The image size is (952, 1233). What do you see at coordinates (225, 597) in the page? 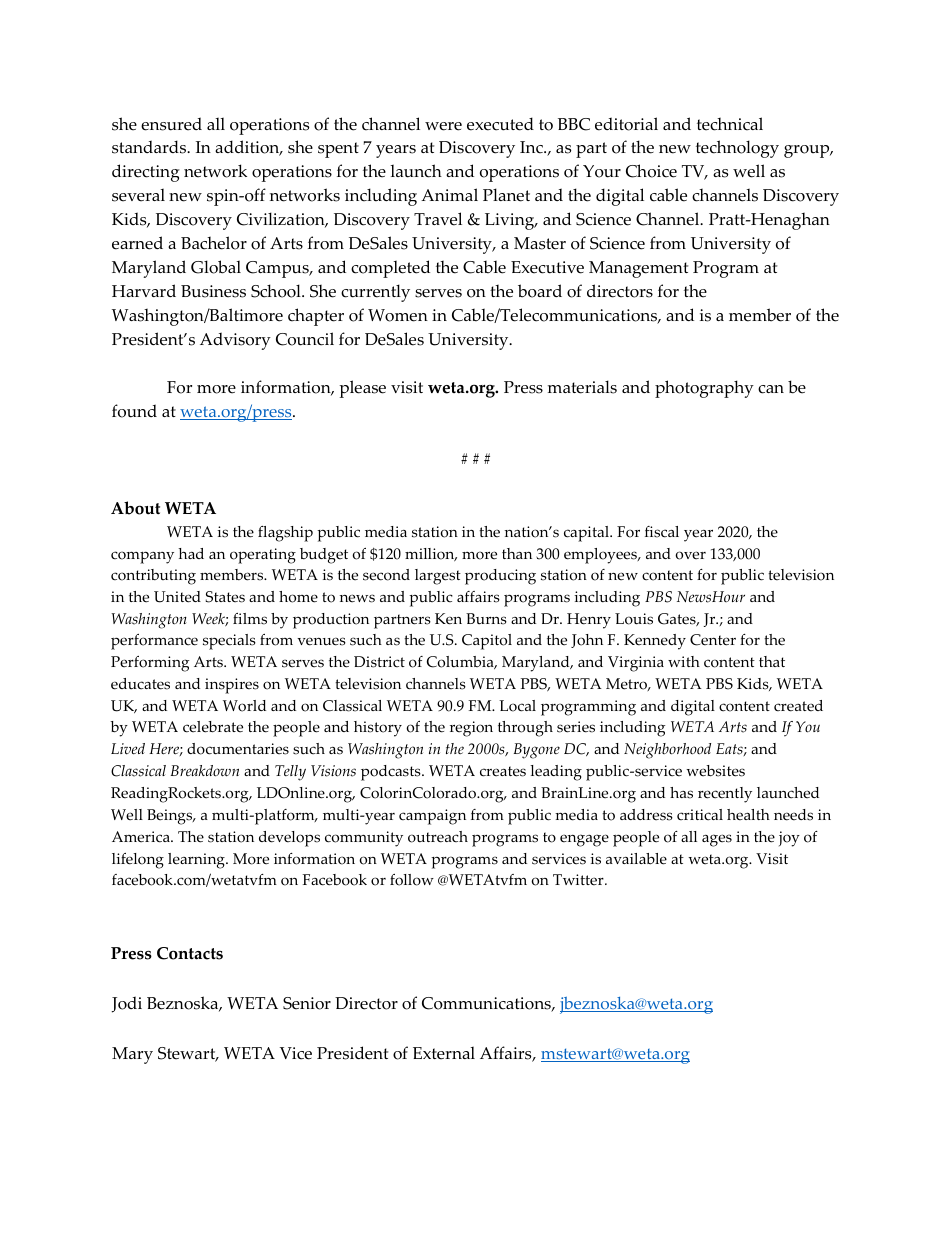
I see `States` at bounding box center [225, 597].
